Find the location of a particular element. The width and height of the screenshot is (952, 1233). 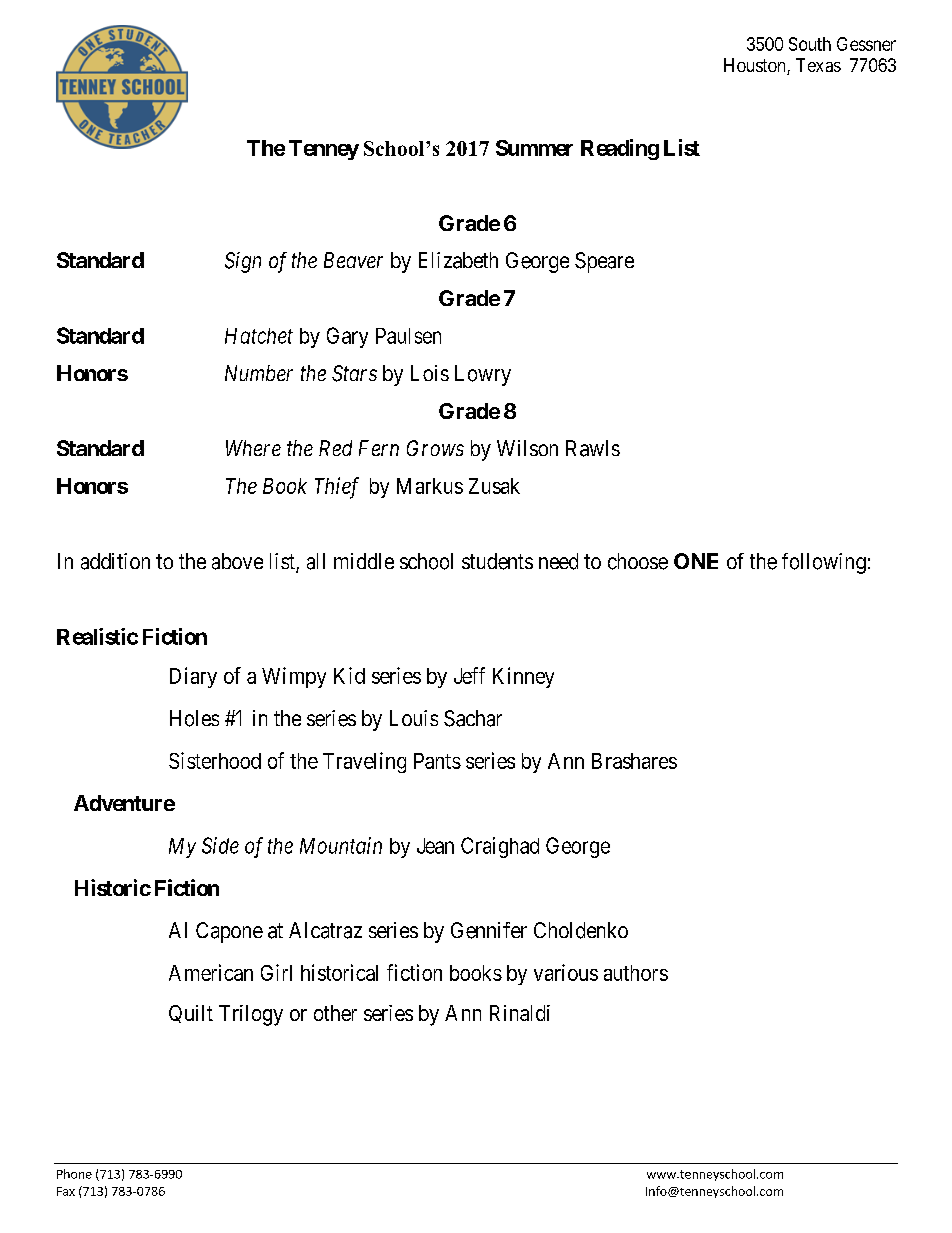

Rawls is located at coordinates (593, 448).
